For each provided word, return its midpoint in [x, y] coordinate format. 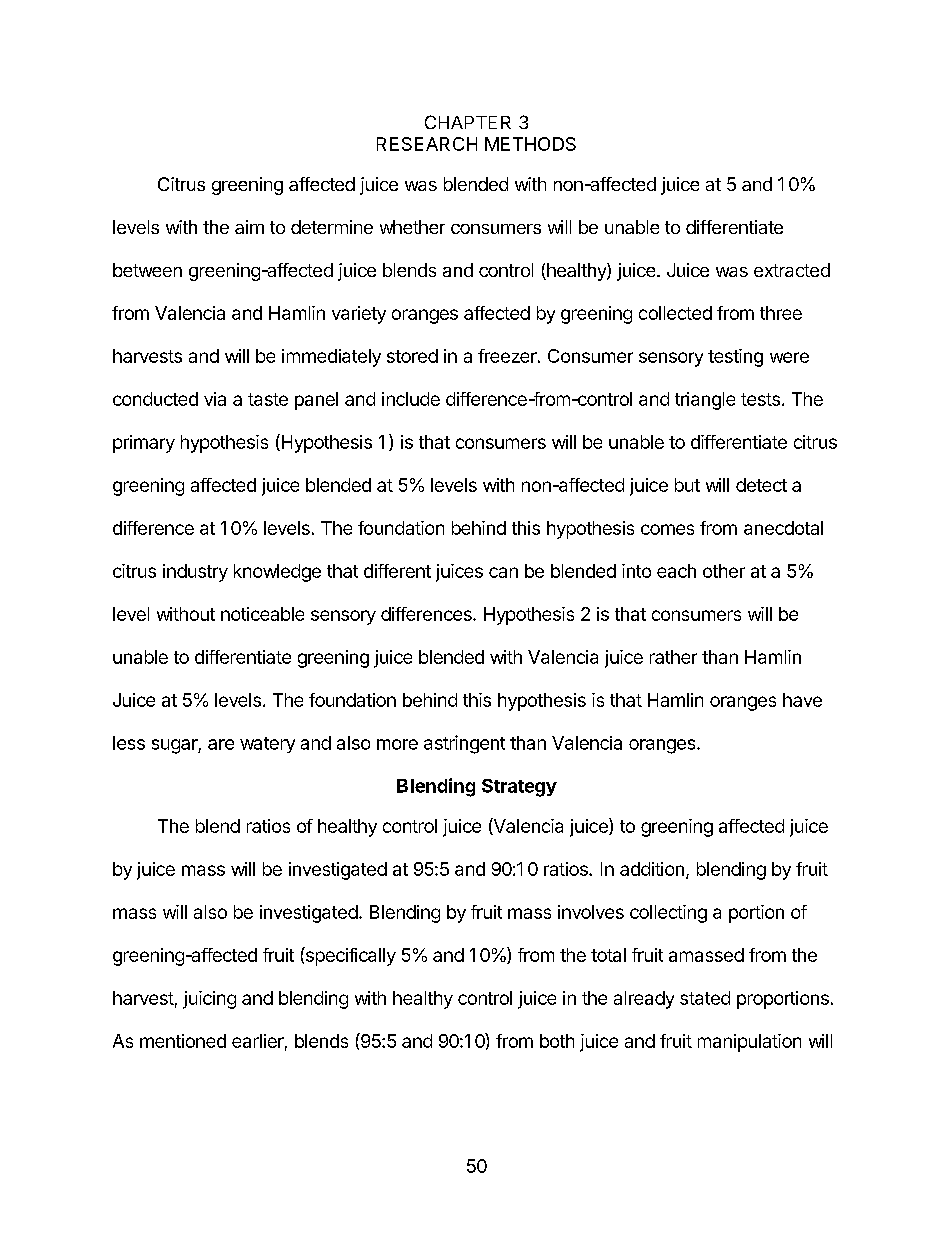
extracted [792, 270]
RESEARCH [427, 144]
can [503, 572]
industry [195, 573]
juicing [209, 1000]
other [724, 571]
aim [249, 227]
